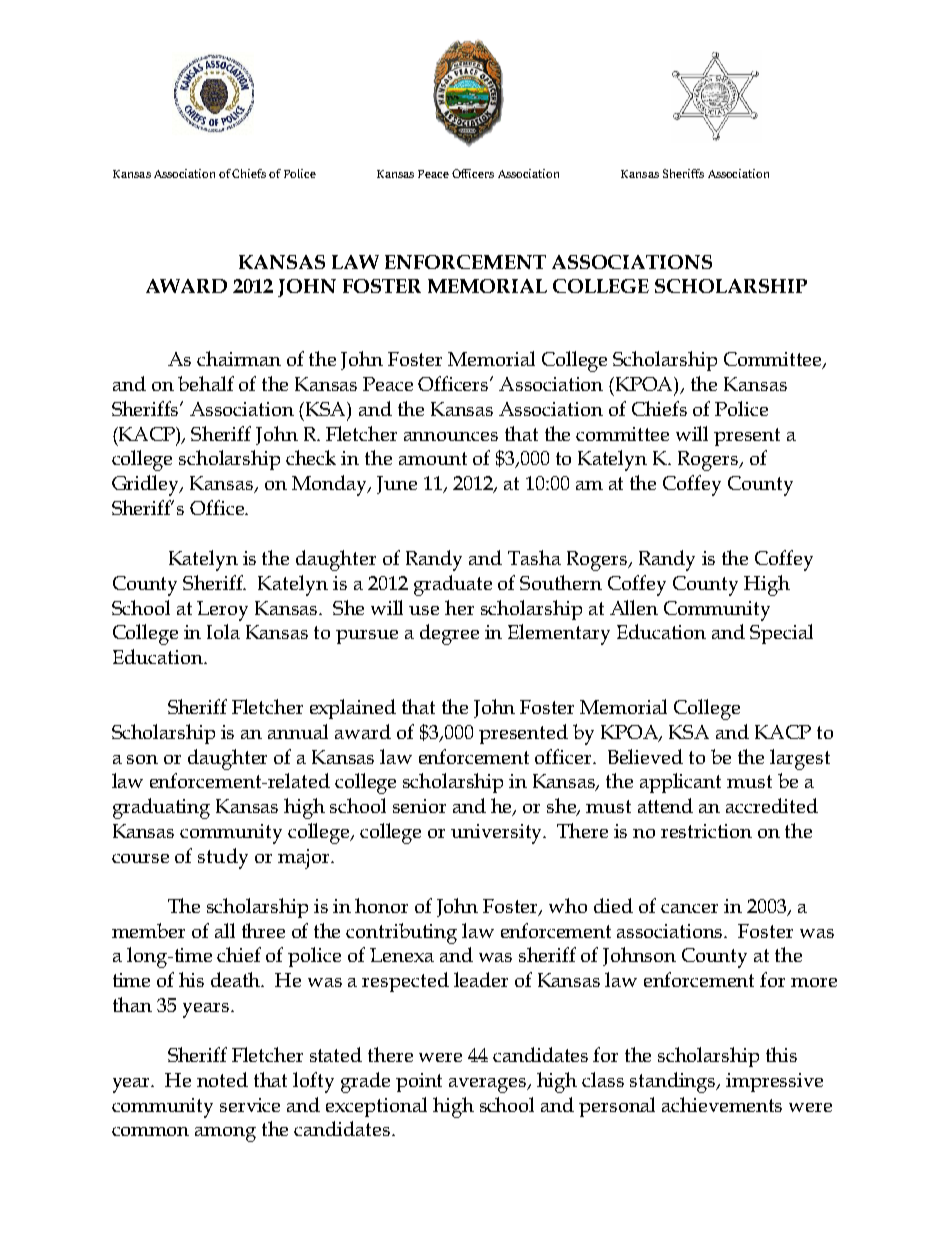  Describe the element at coordinates (206, 383) in the screenshot. I see `behalf` at that location.
